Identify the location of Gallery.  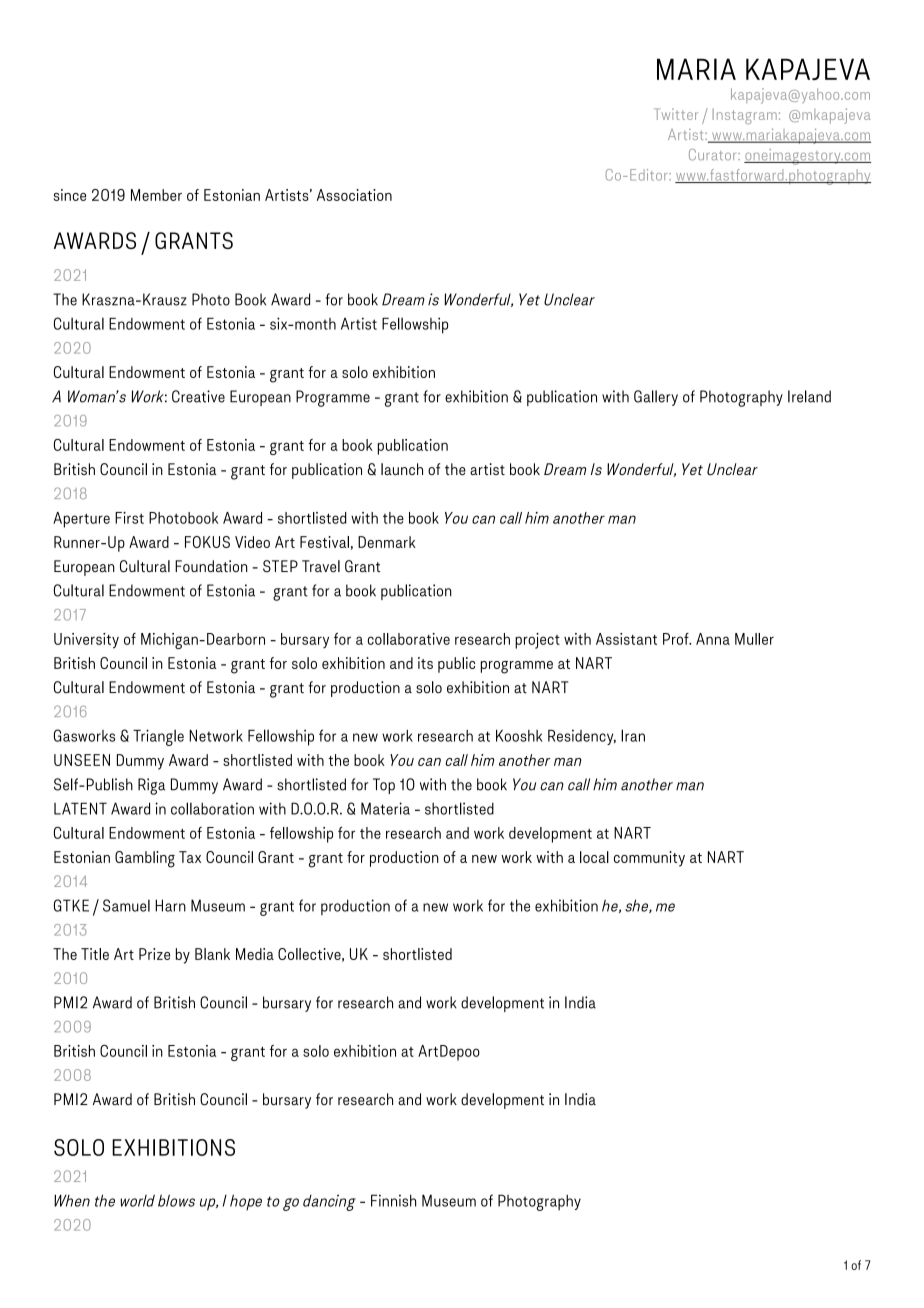
(656, 398).
